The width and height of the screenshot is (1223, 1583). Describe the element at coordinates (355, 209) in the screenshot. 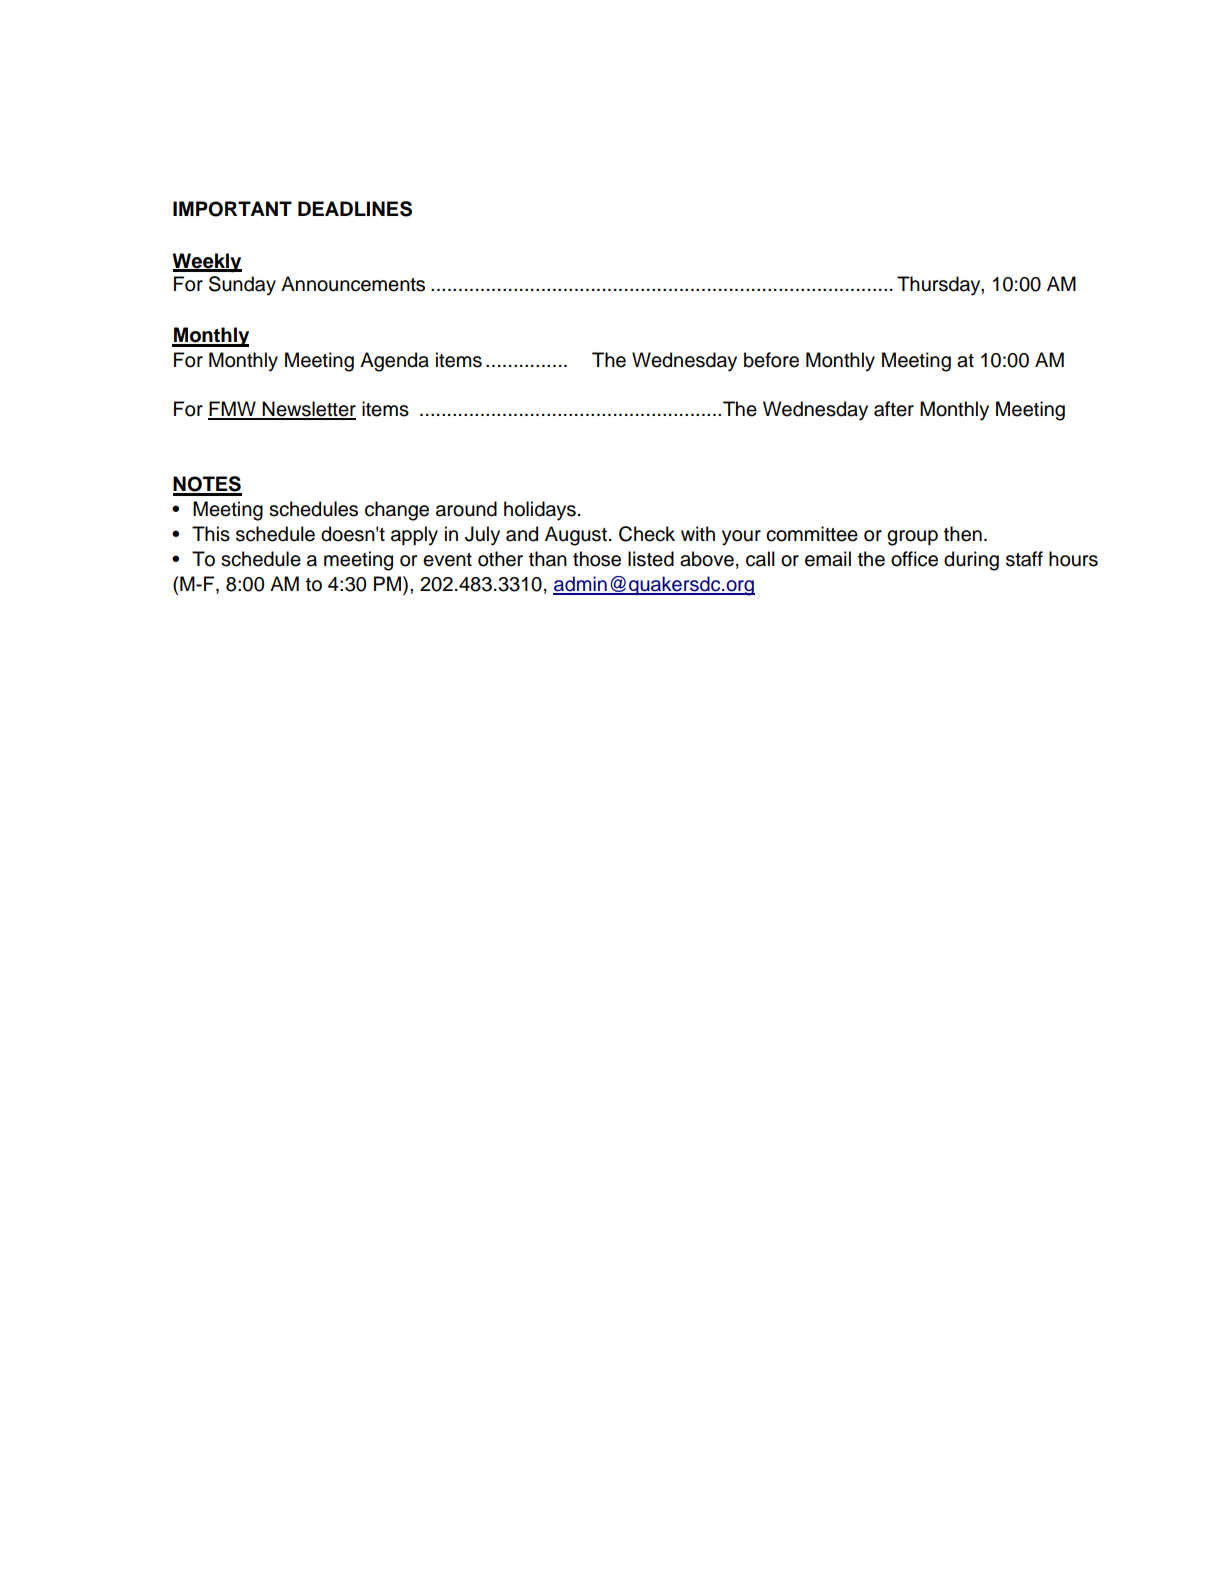

I see `DEADLINES` at that location.
